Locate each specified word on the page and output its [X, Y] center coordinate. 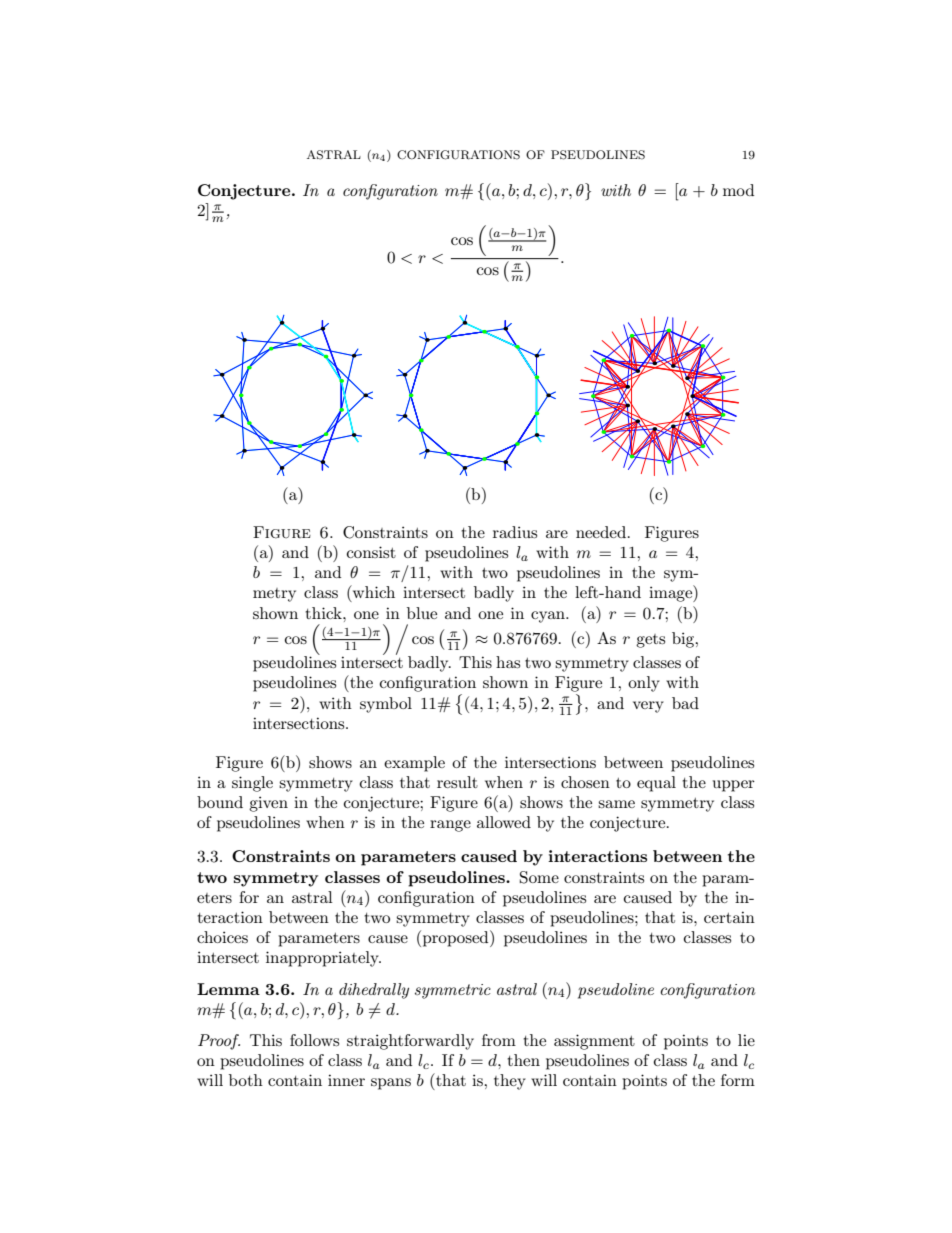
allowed [504, 822]
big [684, 640]
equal [656, 784]
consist [371, 552]
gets [650, 641]
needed [602, 532]
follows [314, 1040]
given [268, 804]
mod [738, 190]
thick [324, 613]
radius [515, 532]
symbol [386, 705]
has [508, 662]
